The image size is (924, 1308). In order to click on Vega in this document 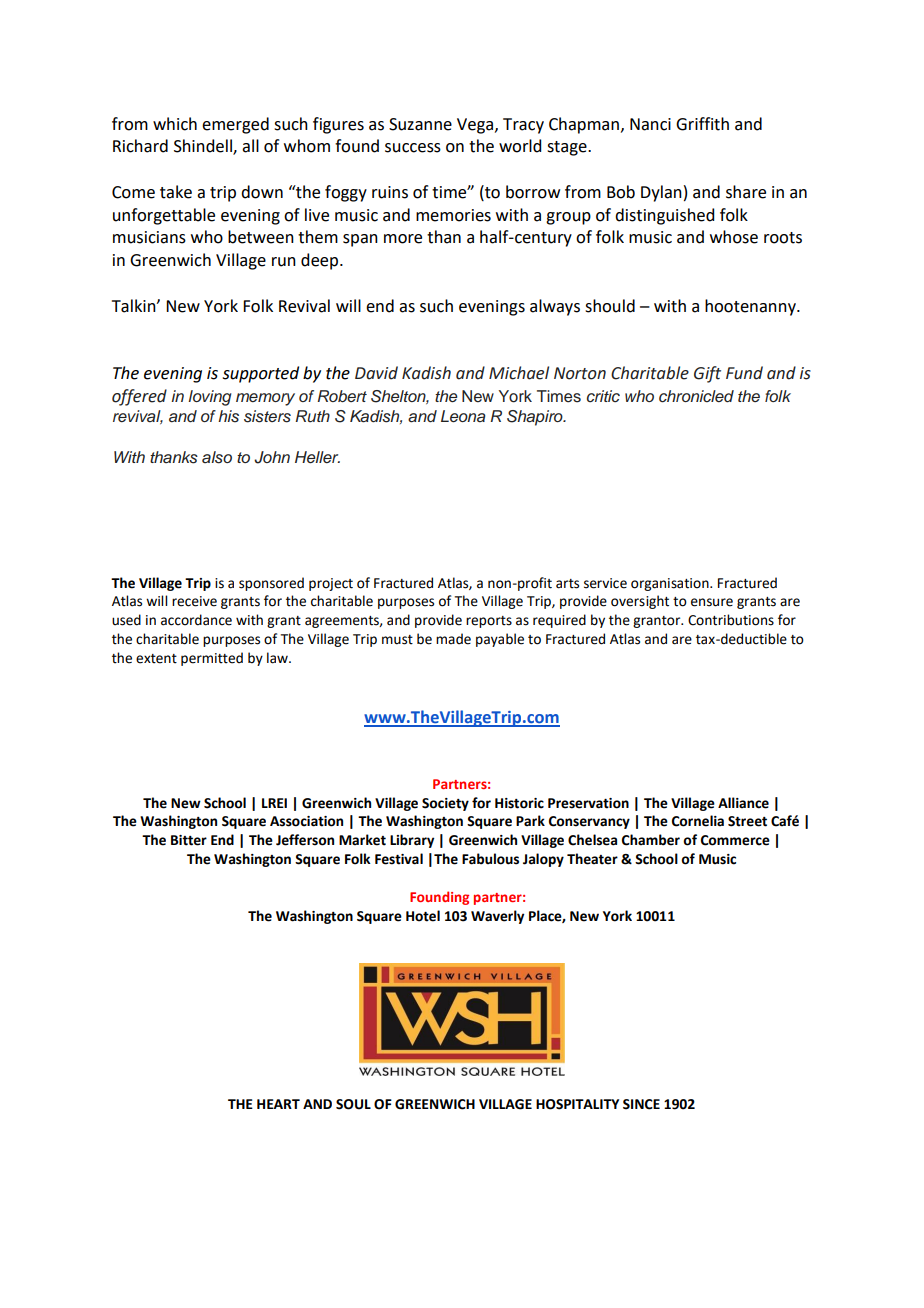, I will do `click(475, 126)`.
